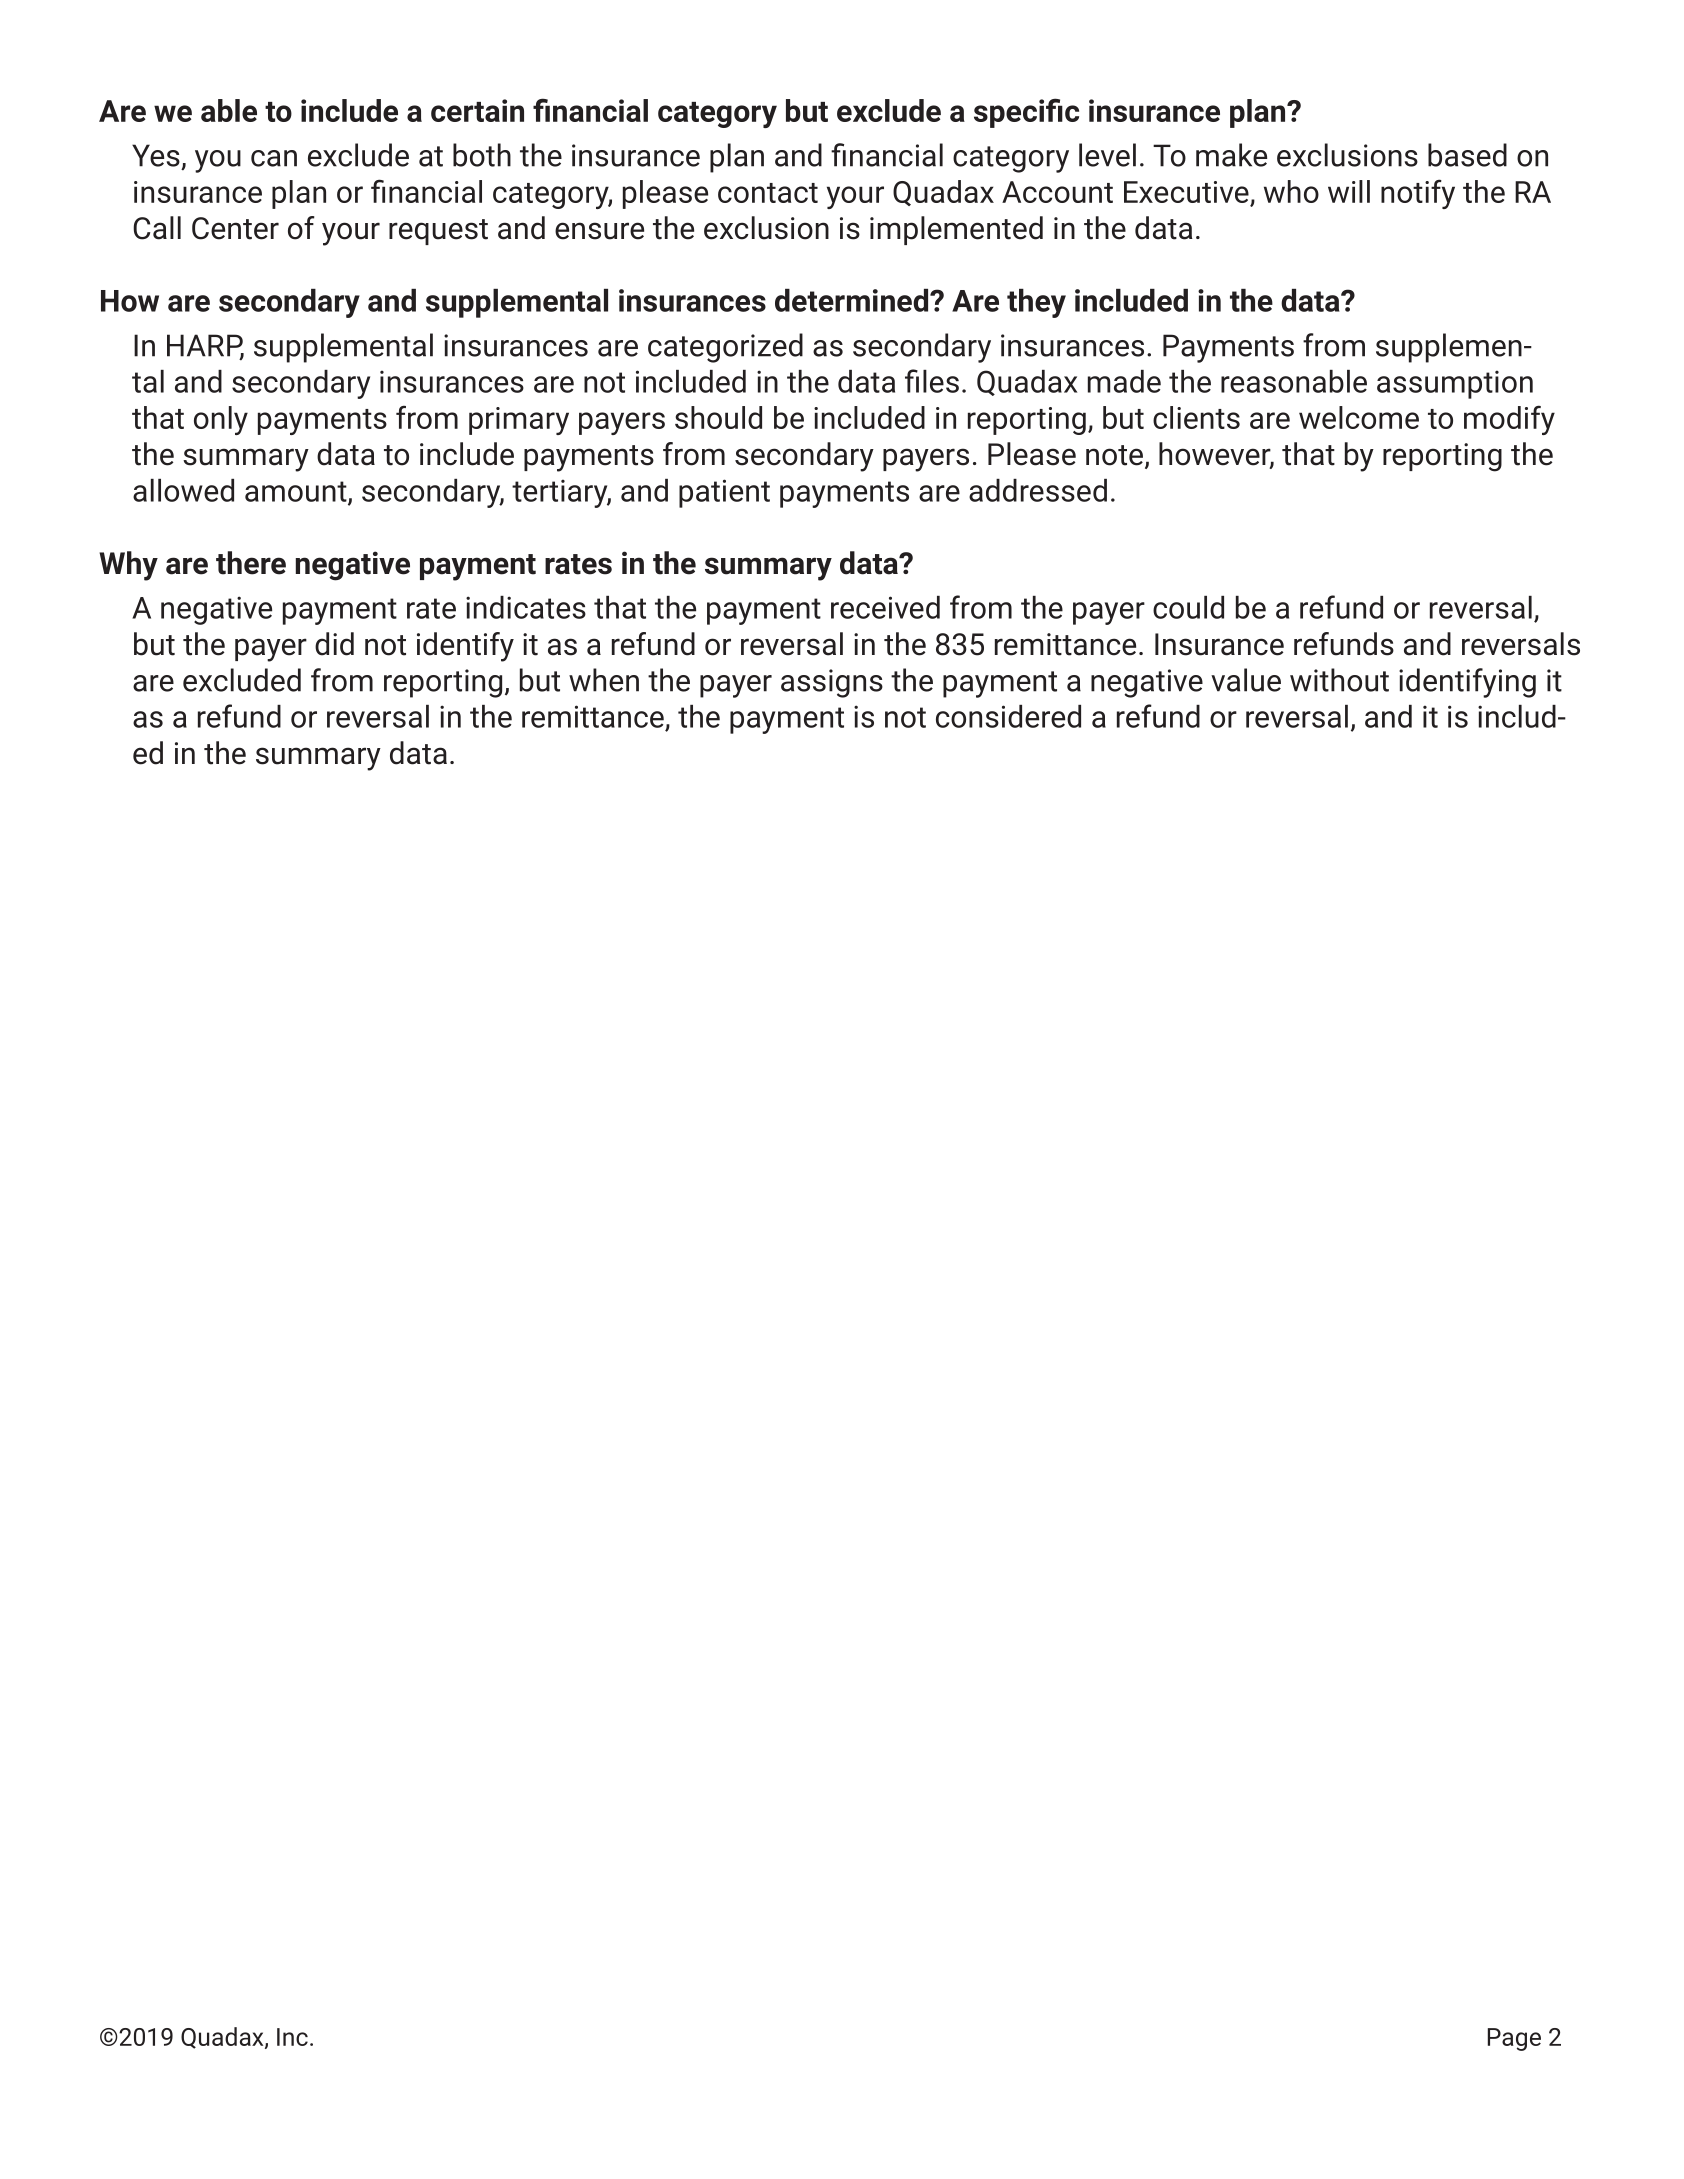 The image size is (1684, 2179). I want to click on assigns, so click(832, 683).
